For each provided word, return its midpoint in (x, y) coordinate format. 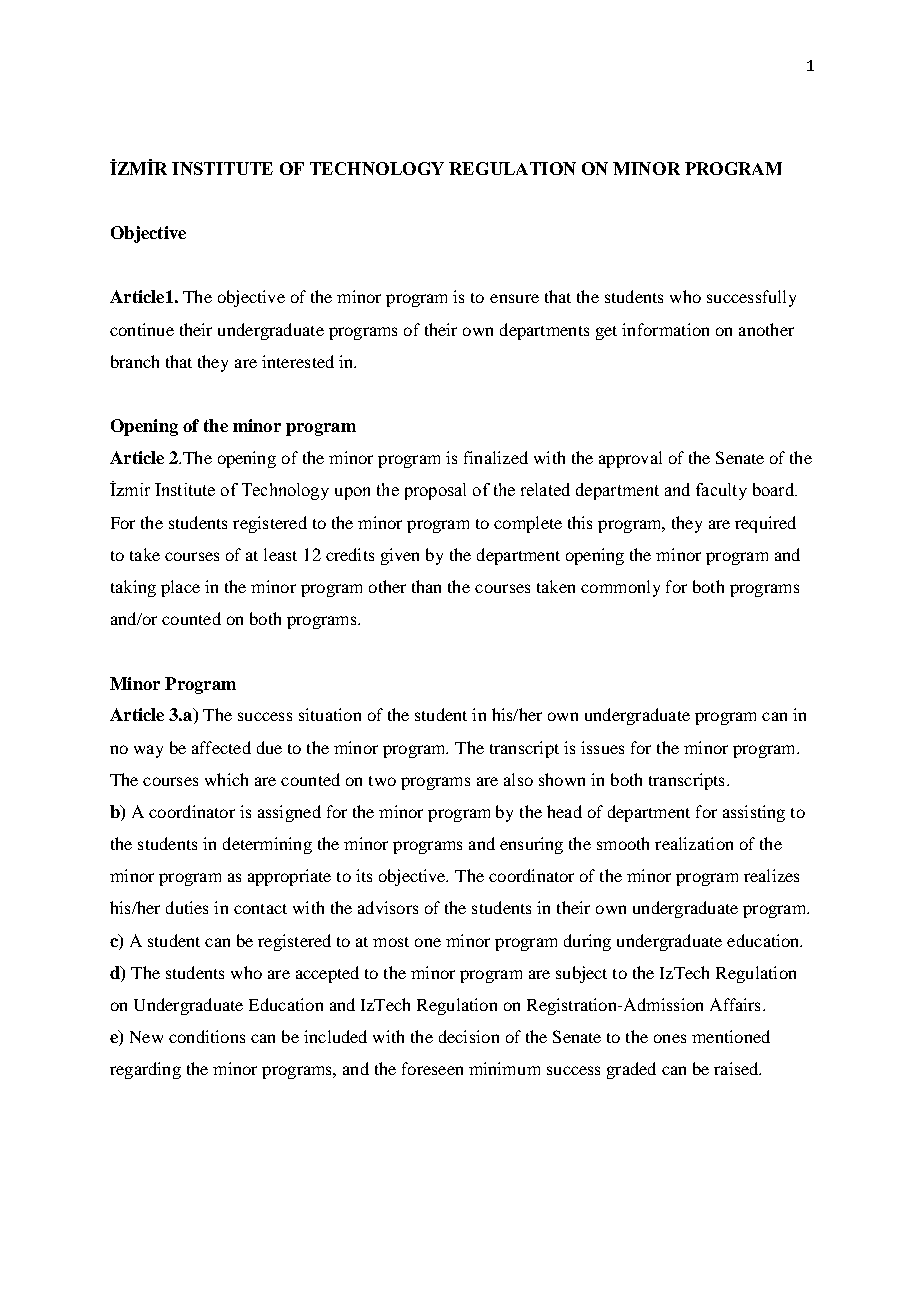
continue (142, 329)
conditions (207, 1036)
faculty (721, 491)
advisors (388, 907)
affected (221, 747)
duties (187, 907)
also (518, 779)
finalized (496, 457)
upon (352, 493)
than (426, 586)
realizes (771, 875)
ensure (514, 298)
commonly (620, 588)
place (180, 588)
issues (602, 747)
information (665, 329)
